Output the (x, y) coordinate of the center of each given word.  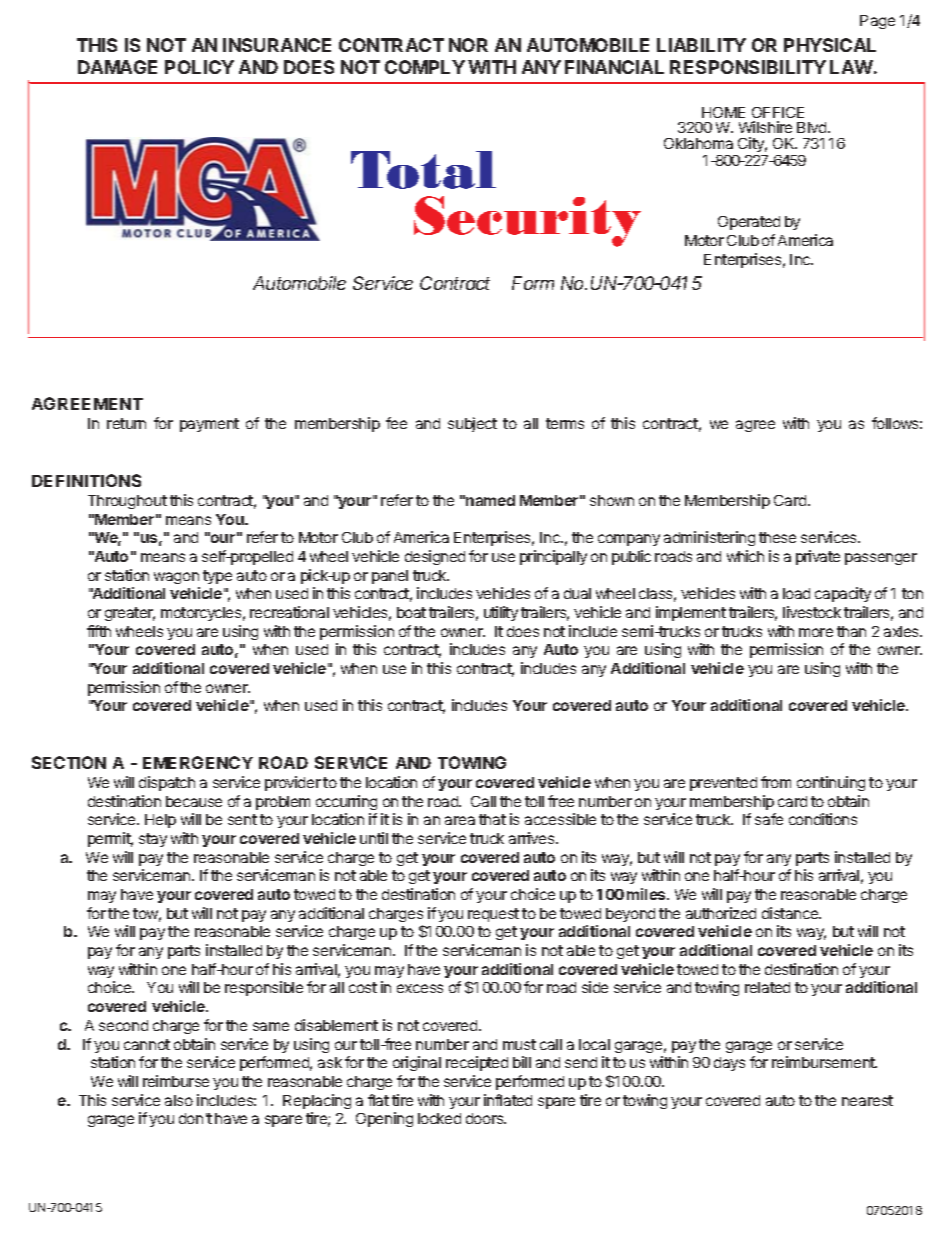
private (818, 557)
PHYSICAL (830, 45)
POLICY (199, 67)
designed (435, 557)
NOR (468, 45)
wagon (176, 578)
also (179, 1100)
